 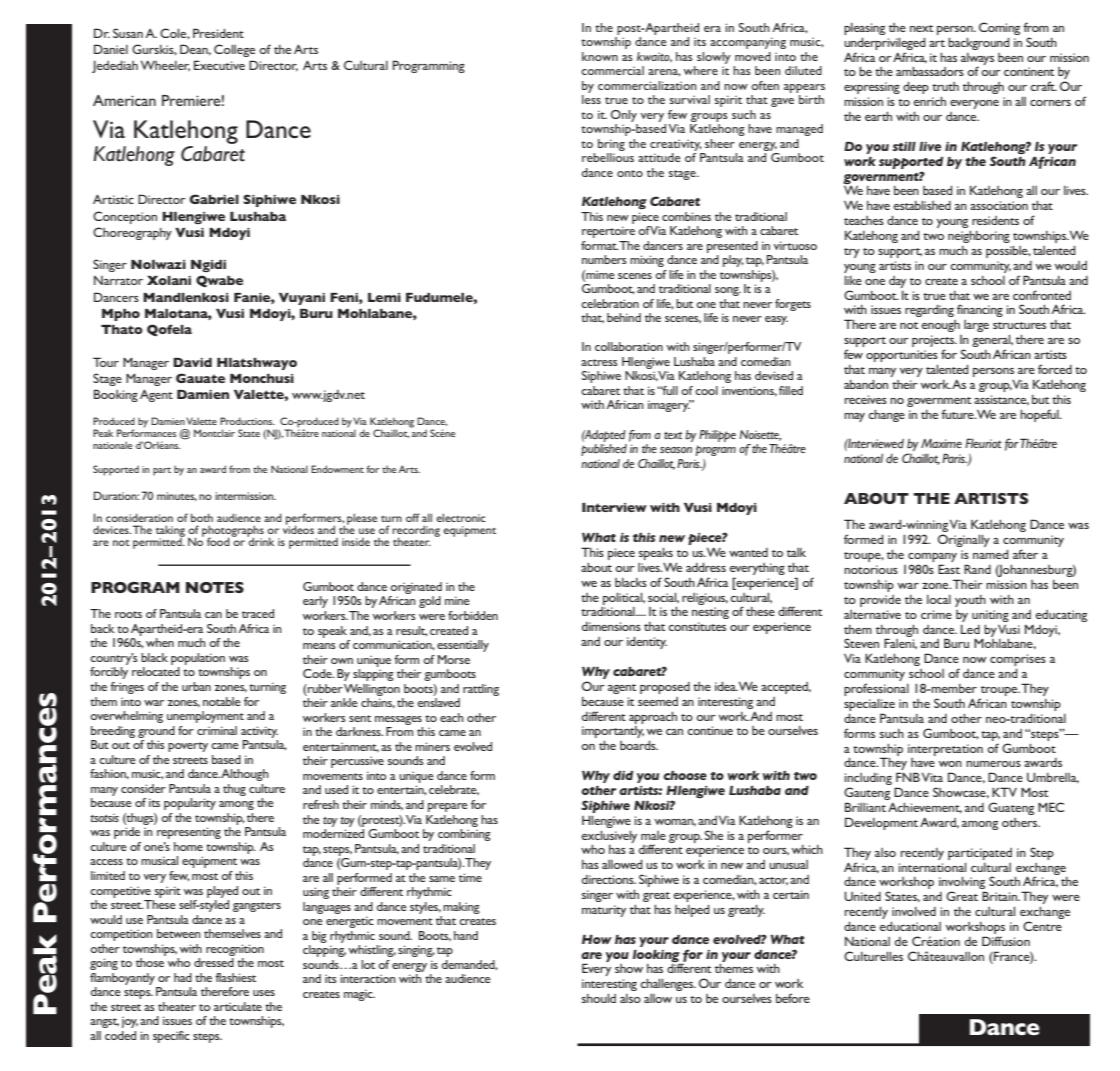 I want to click on did, so click(x=623, y=775).
